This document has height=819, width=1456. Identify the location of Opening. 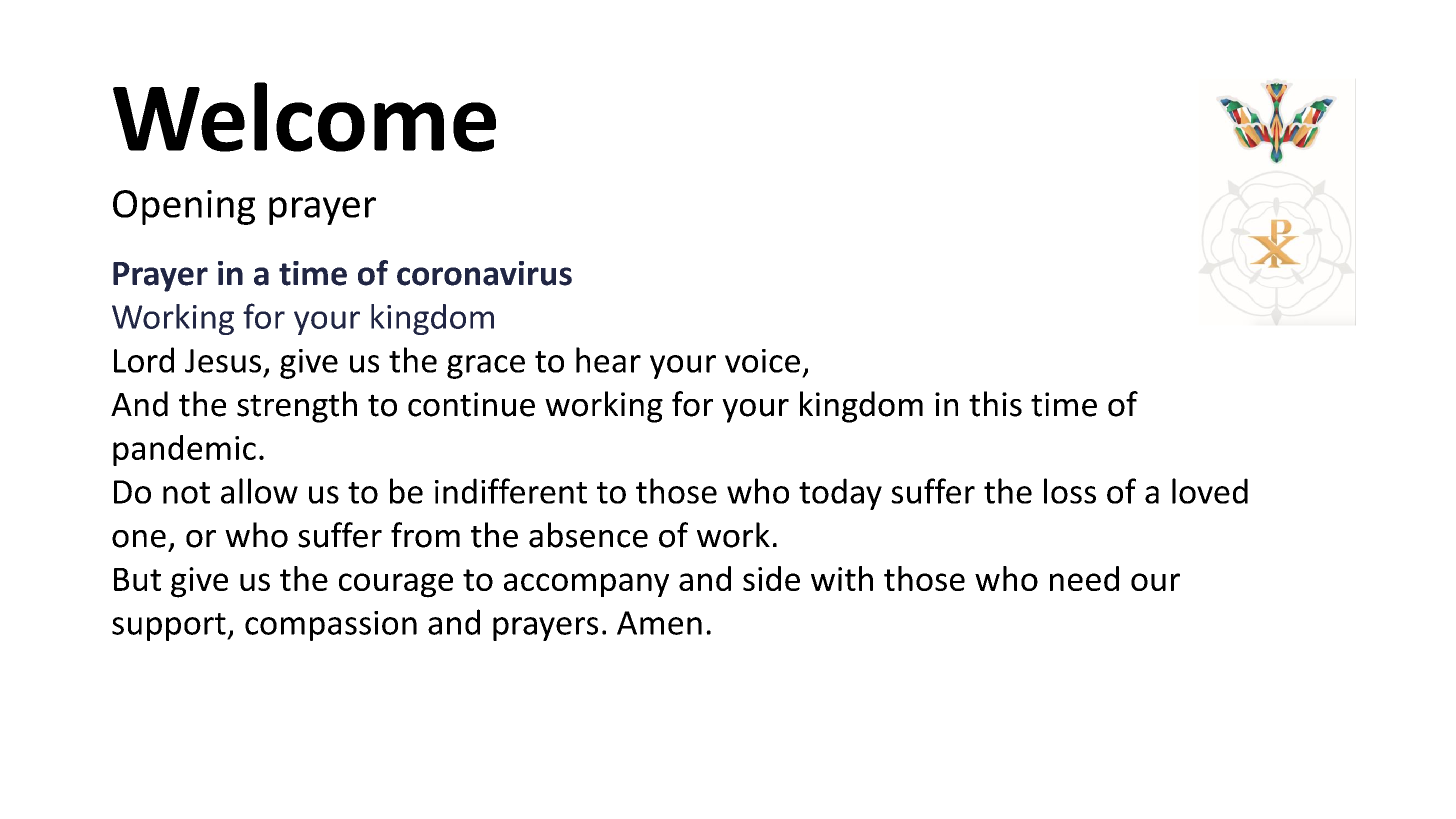
(184, 207).
